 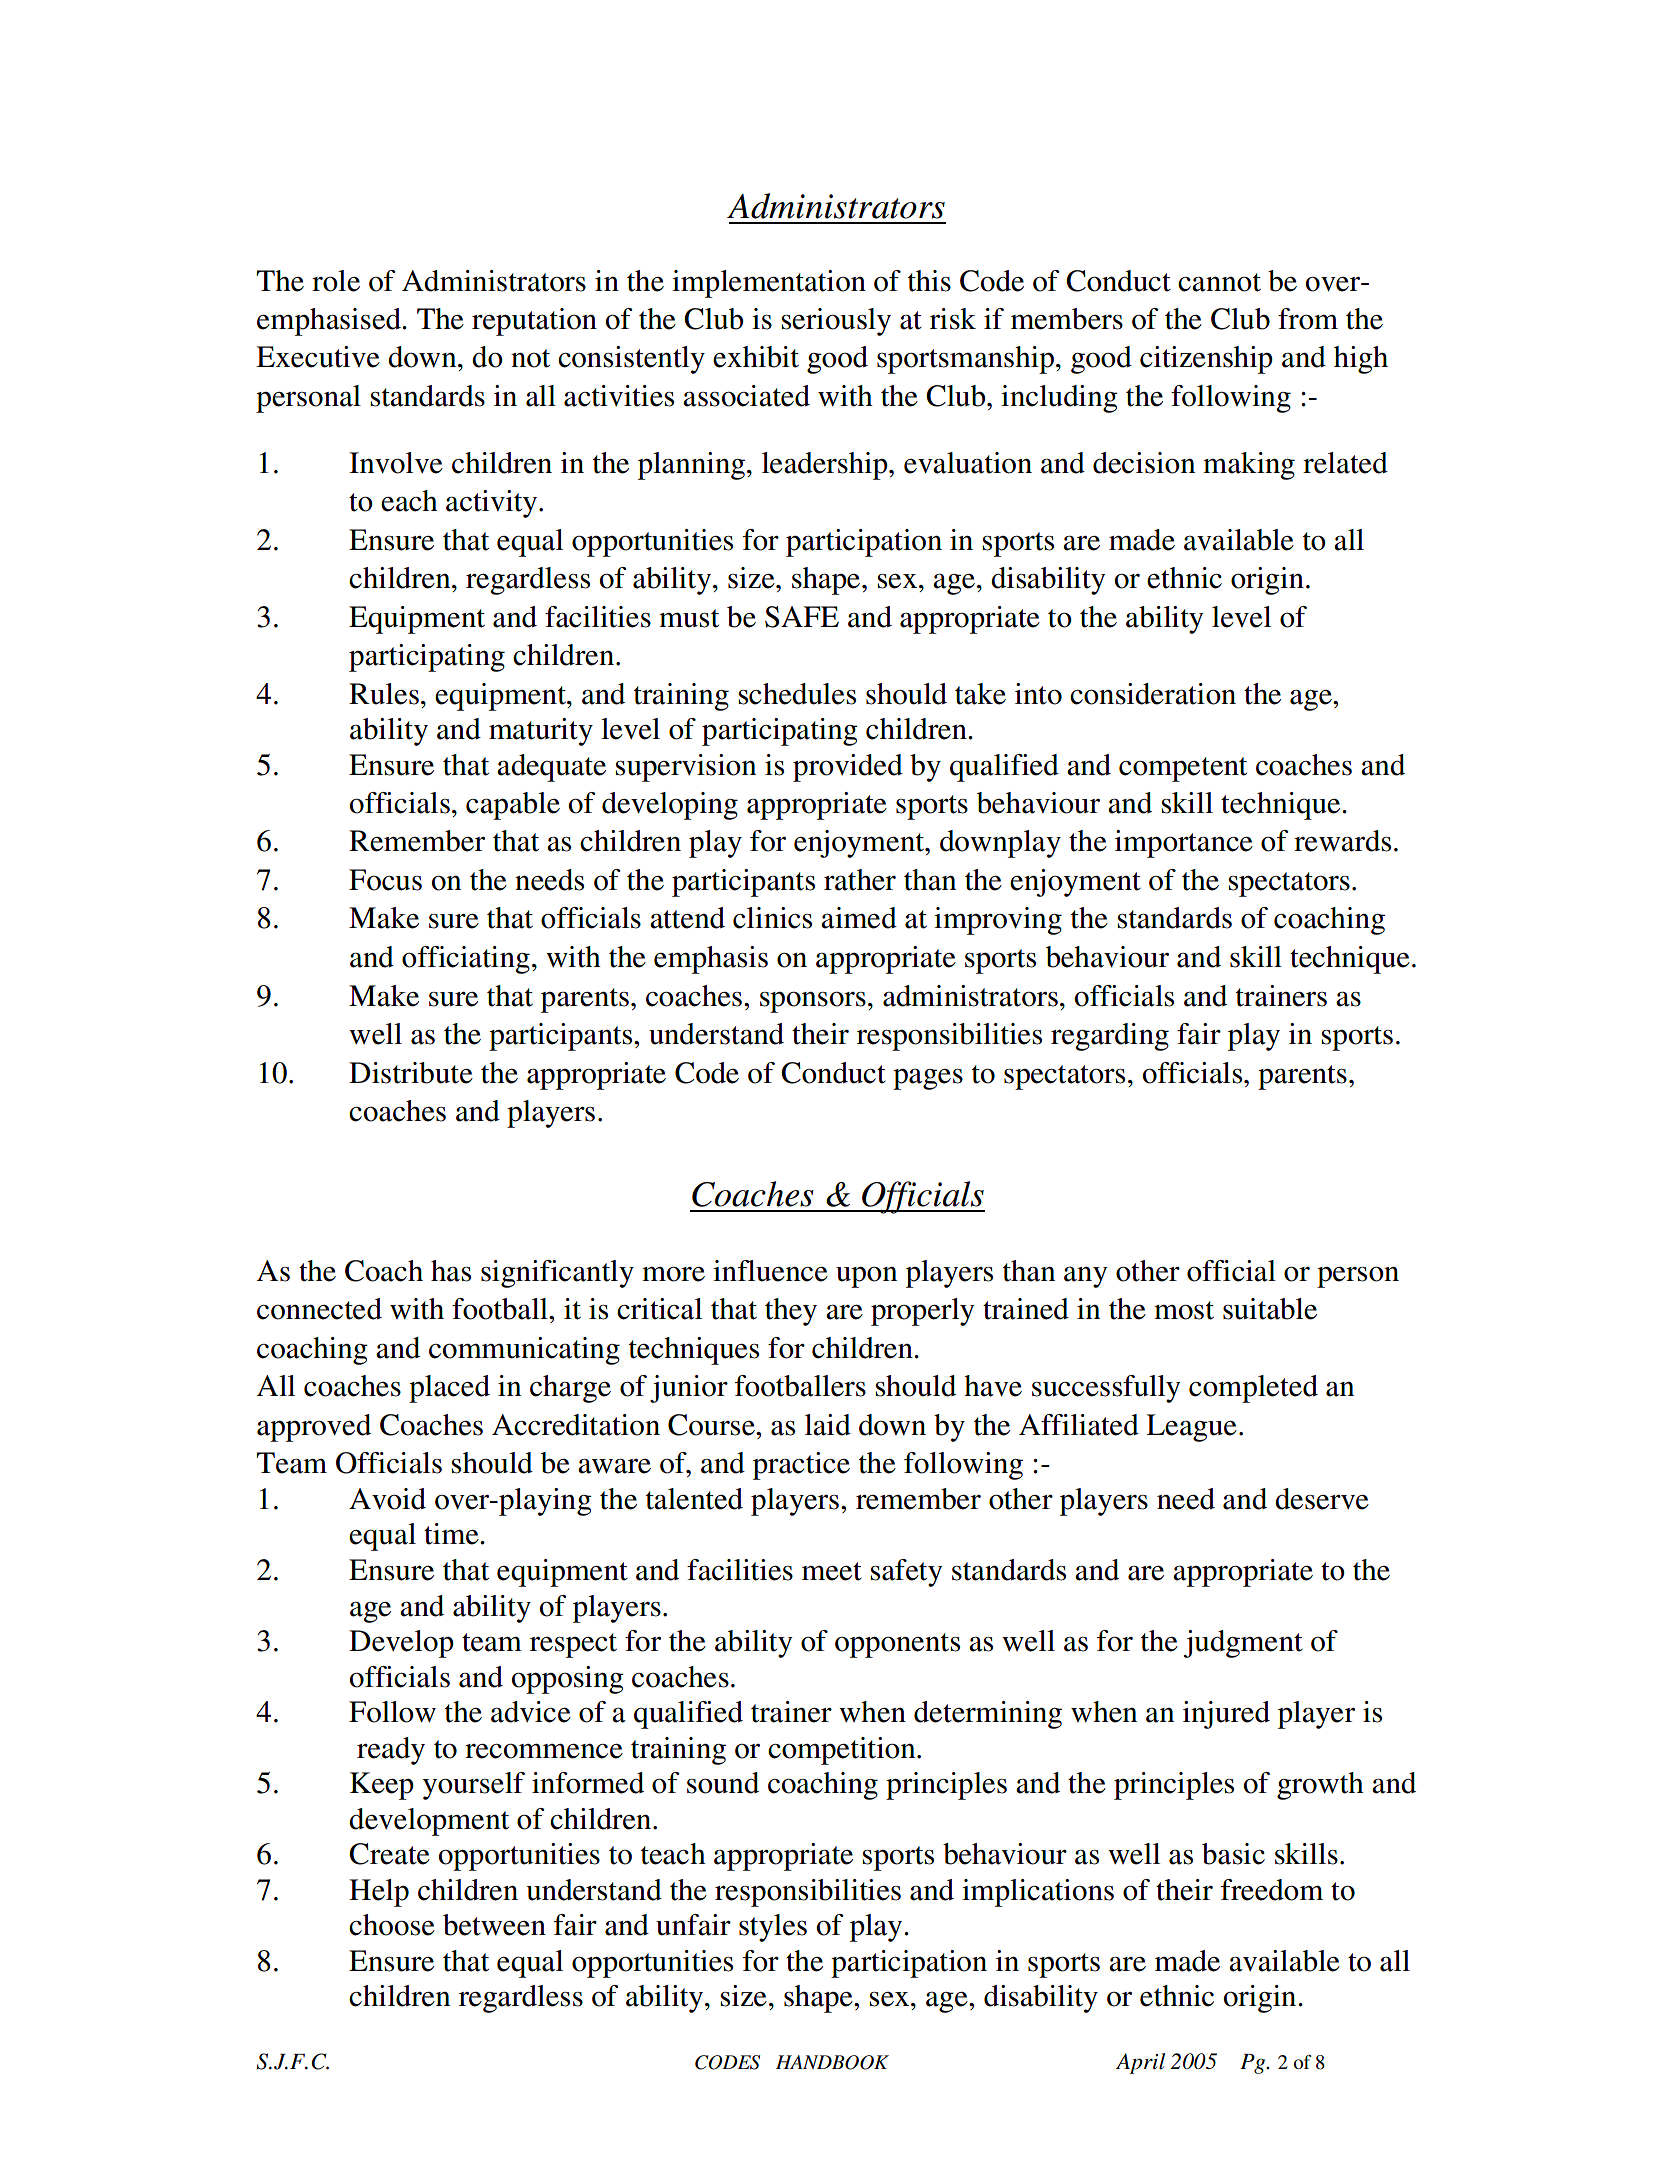 I want to click on League, so click(x=1191, y=1428).
